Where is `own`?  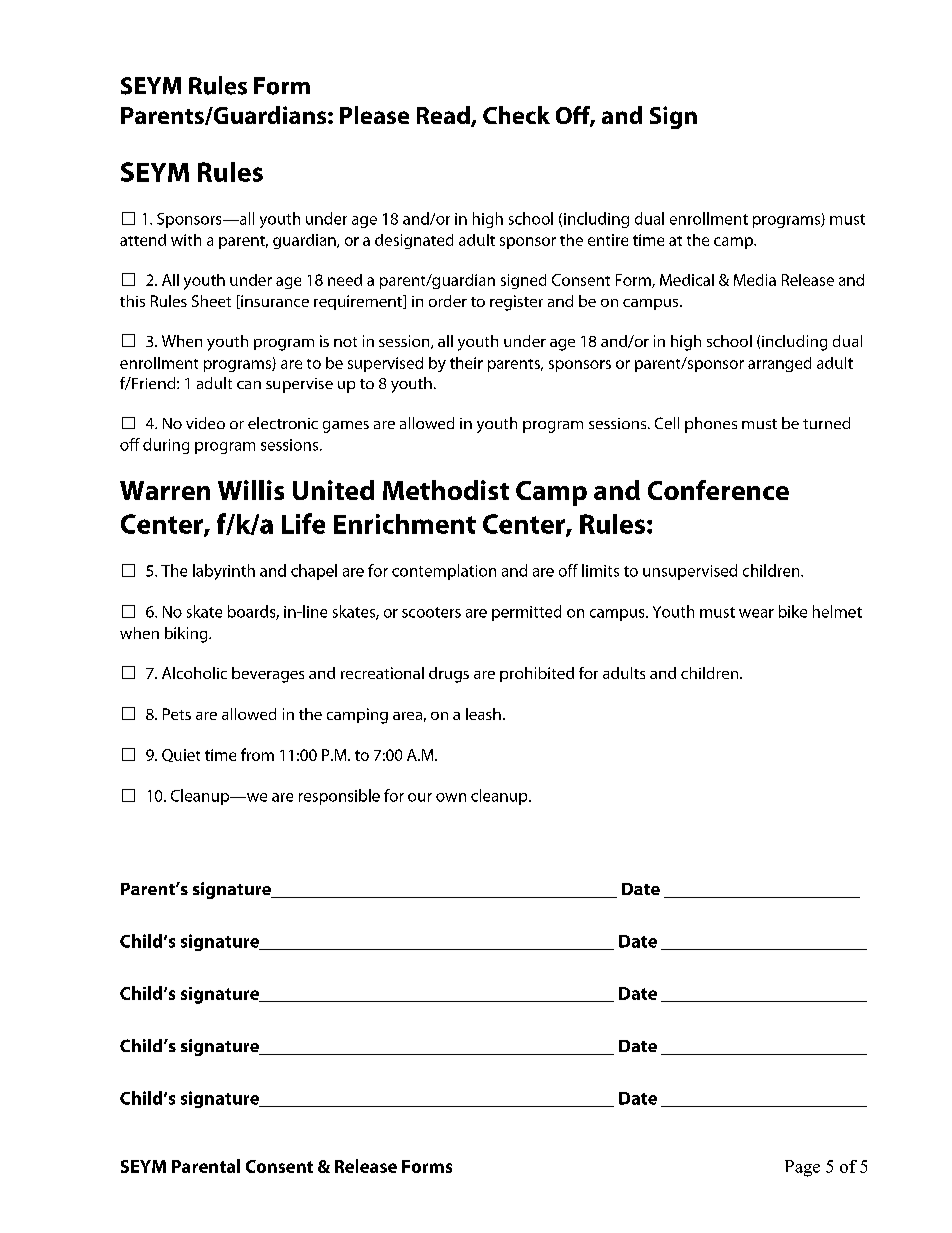
own is located at coordinates (451, 797).
